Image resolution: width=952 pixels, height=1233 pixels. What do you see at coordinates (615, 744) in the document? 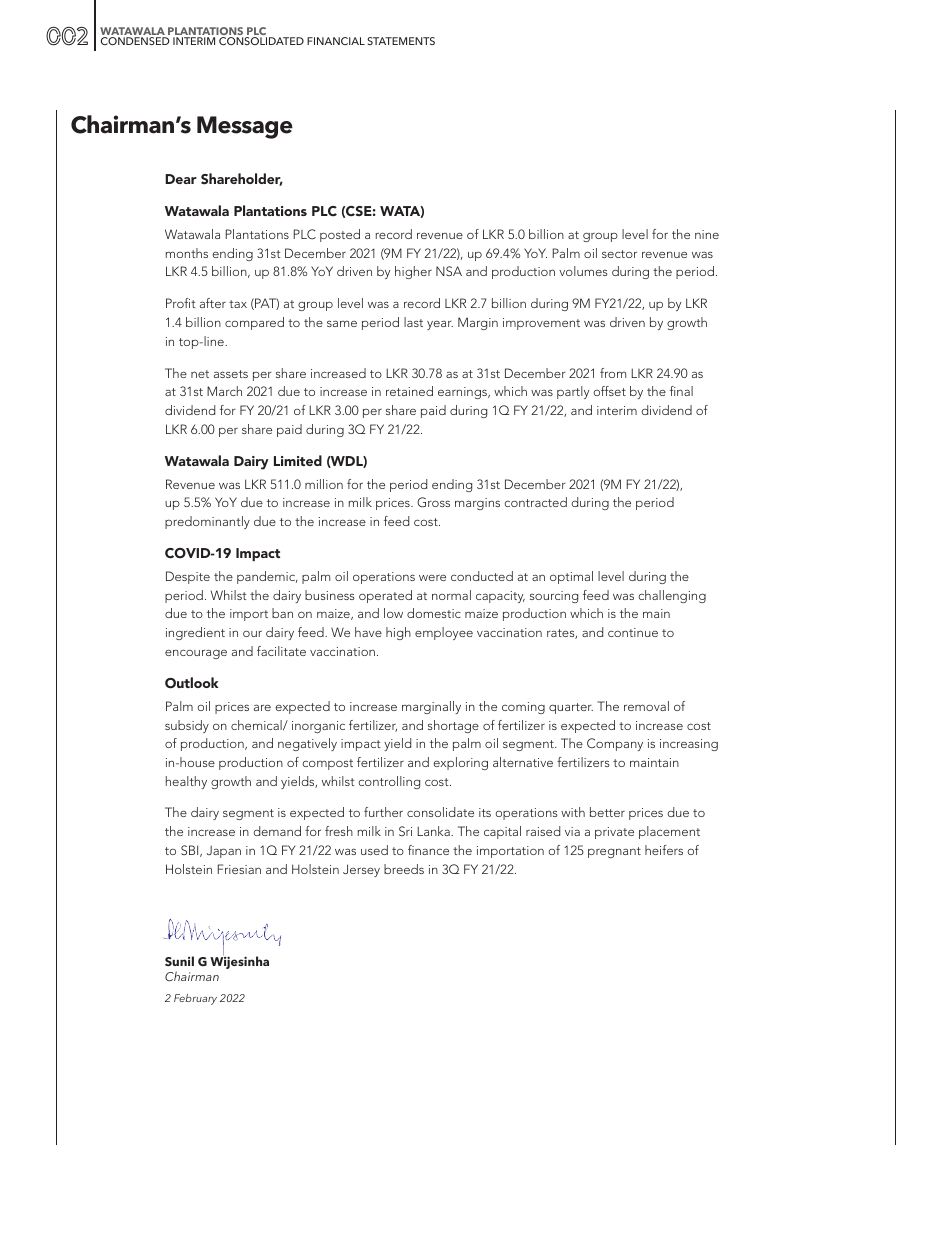
I see `Company` at bounding box center [615, 744].
